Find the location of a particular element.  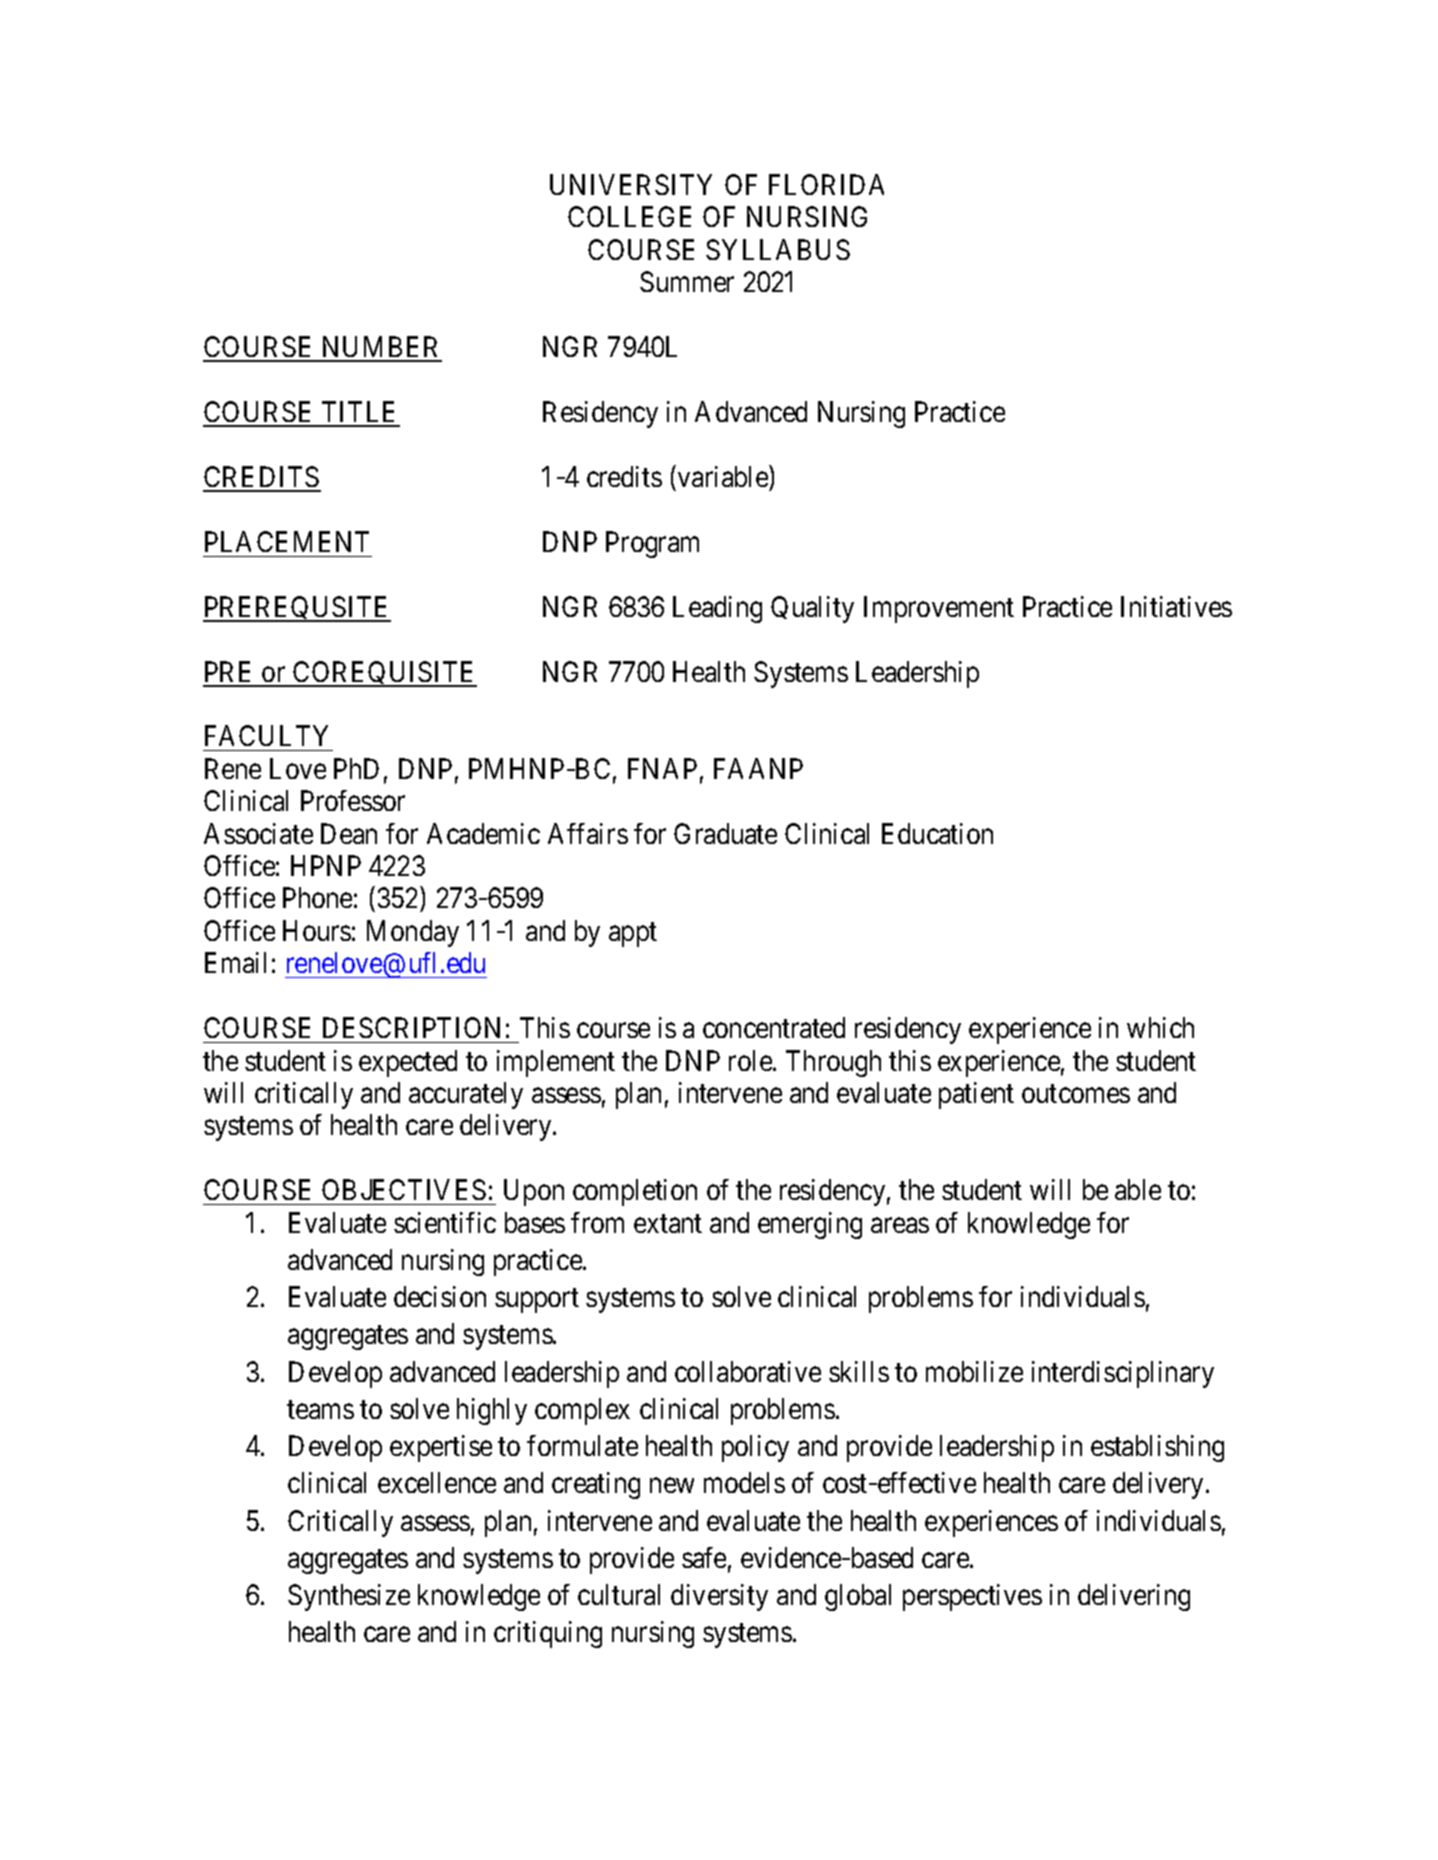

COLLEGE is located at coordinates (629, 216).
